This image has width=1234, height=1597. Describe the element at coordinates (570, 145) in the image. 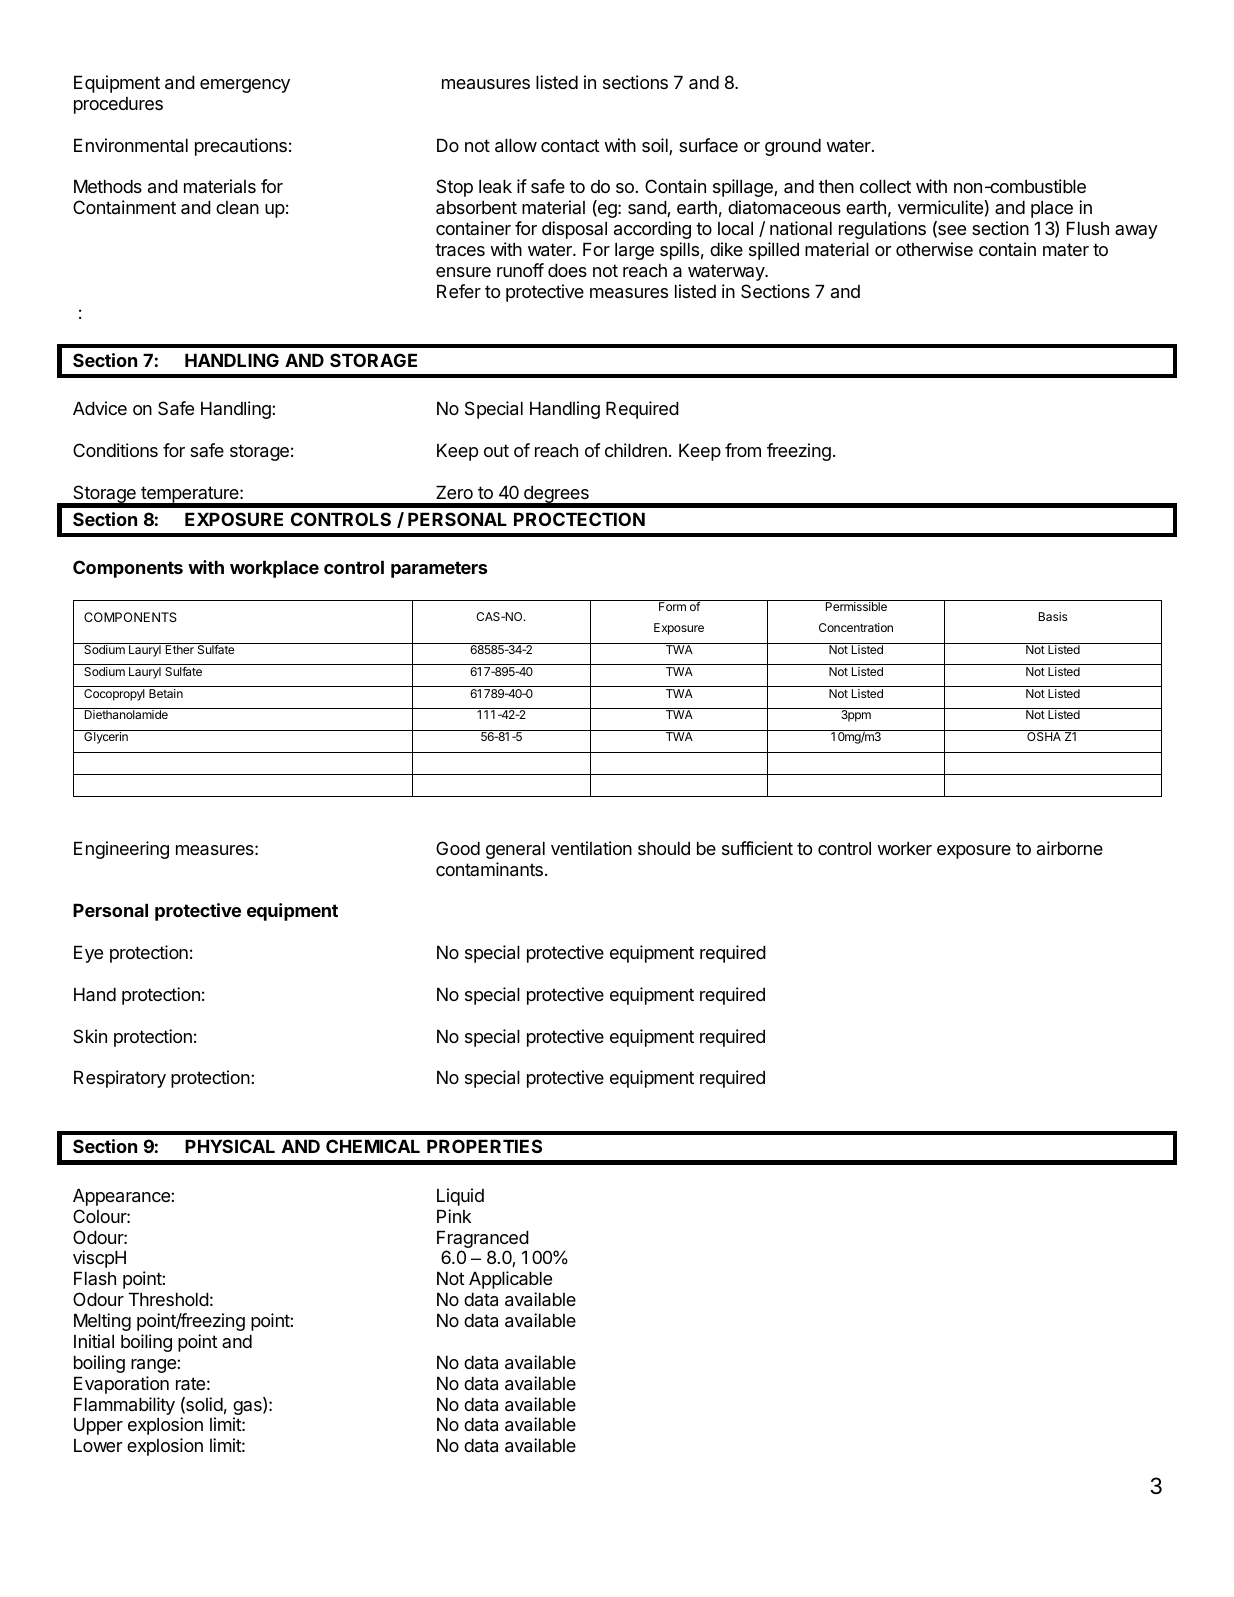

I see `contact` at that location.
